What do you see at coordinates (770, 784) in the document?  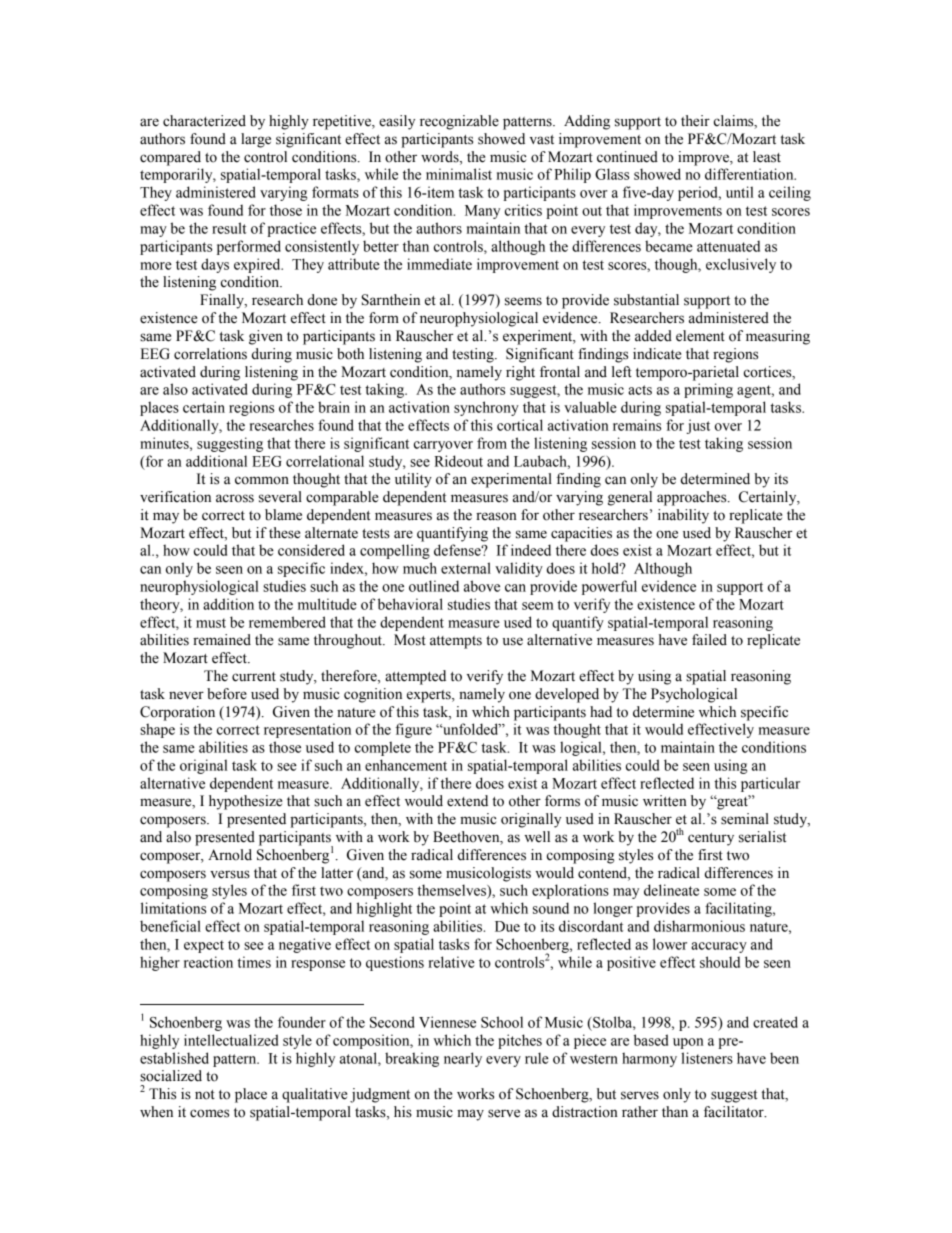 I see `particular` at bounding box center [770, 784].
